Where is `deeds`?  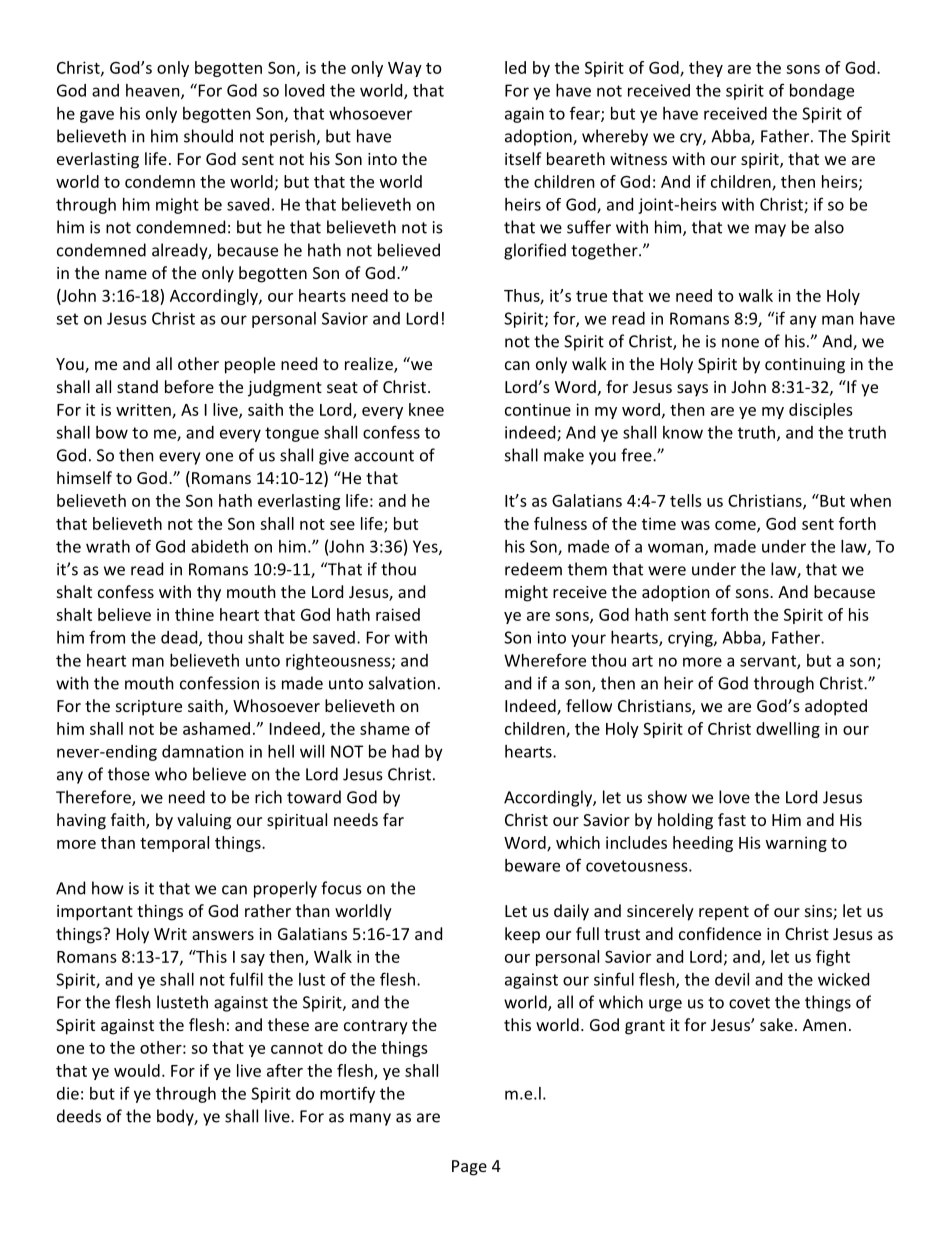 deeds is located at coordinates (79, 1116).
